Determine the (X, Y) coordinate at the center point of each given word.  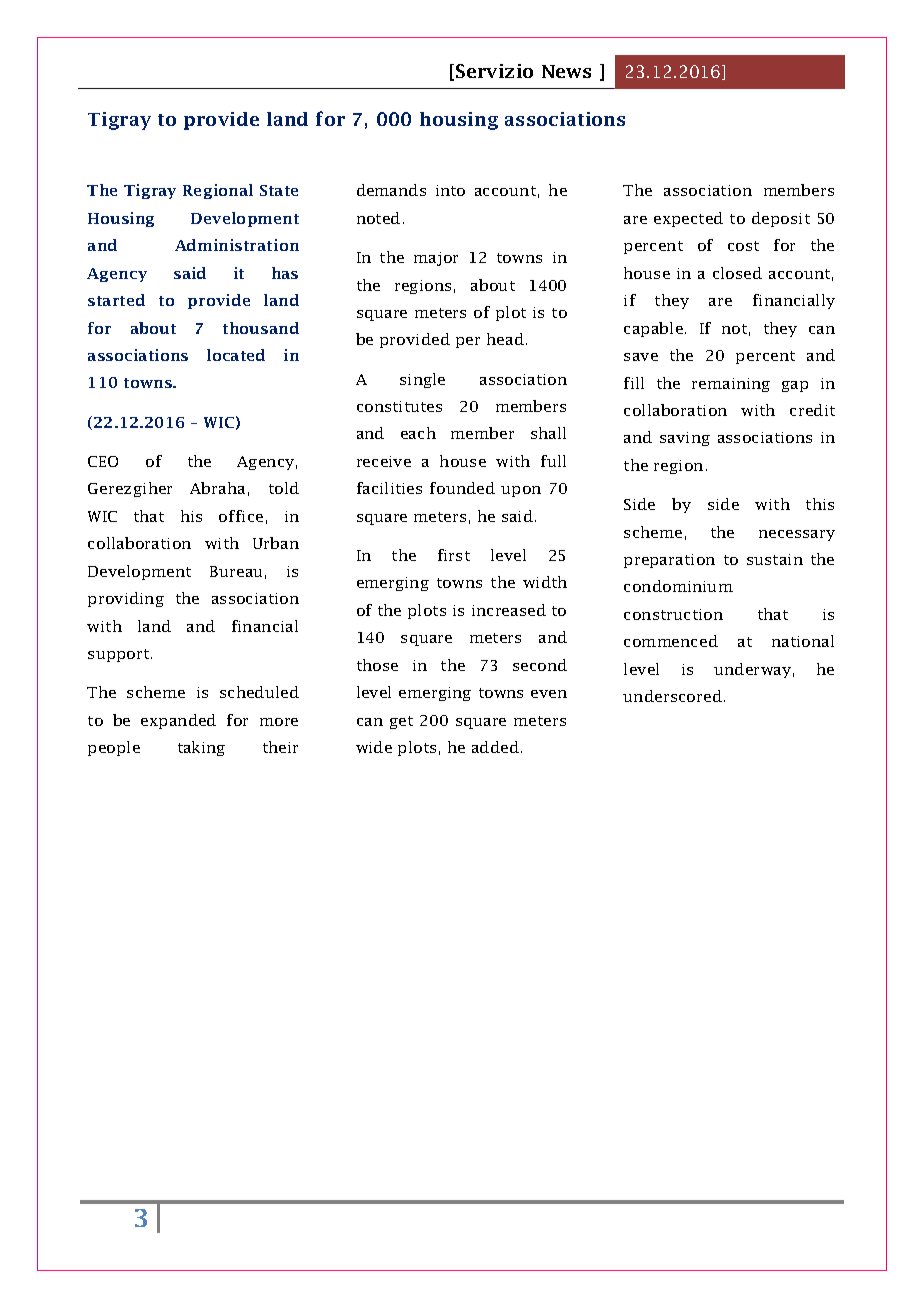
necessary (797, 535)
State (279, 190)
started (116, 300)
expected (688, 219)
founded (462, 488)
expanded (178, 721)
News (566, 71)
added (495, 747)
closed (737, 273)
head (505, 339)
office (241, 516)
